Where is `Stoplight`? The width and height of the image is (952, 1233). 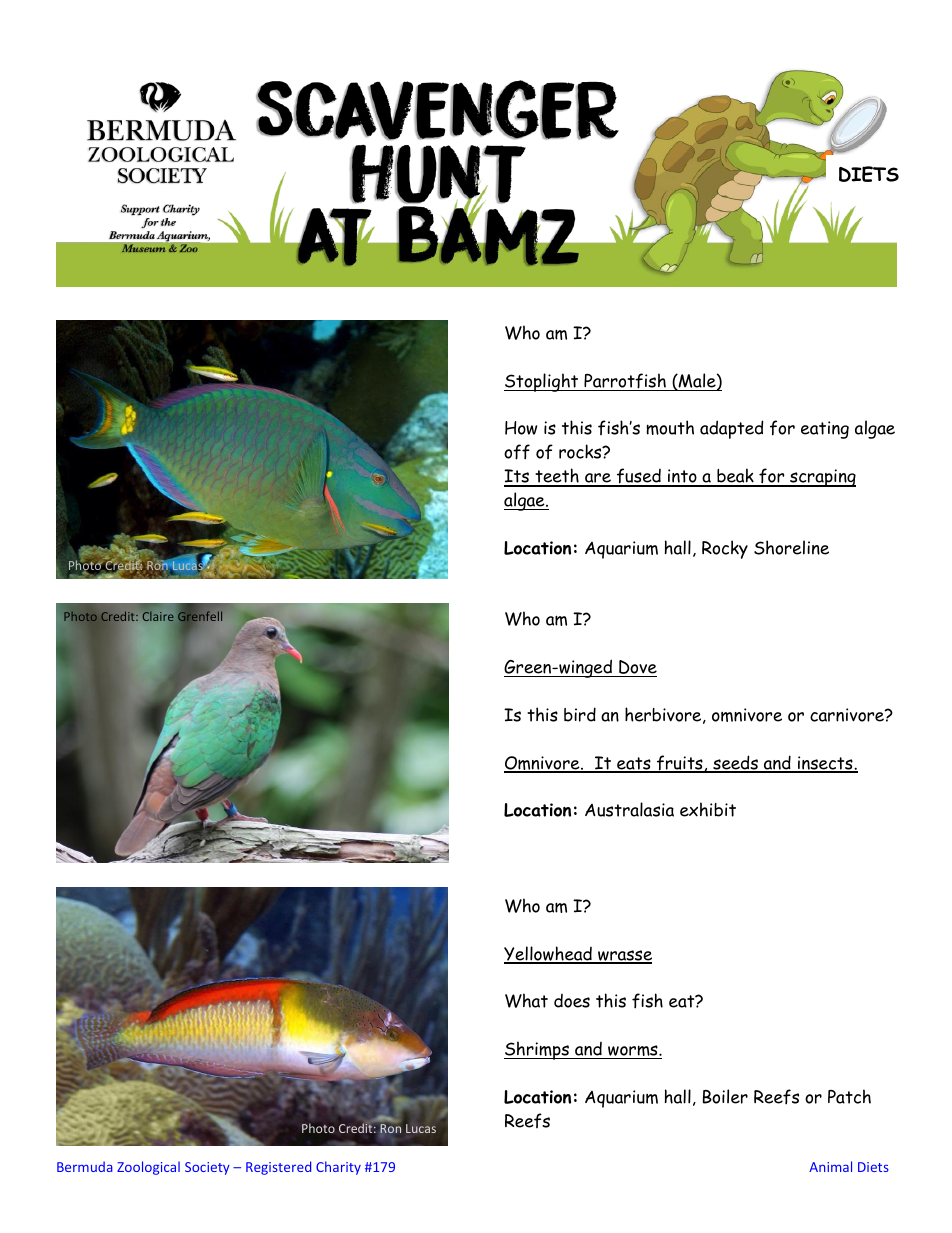
Stoplight is located at coordinates (542, 382).
